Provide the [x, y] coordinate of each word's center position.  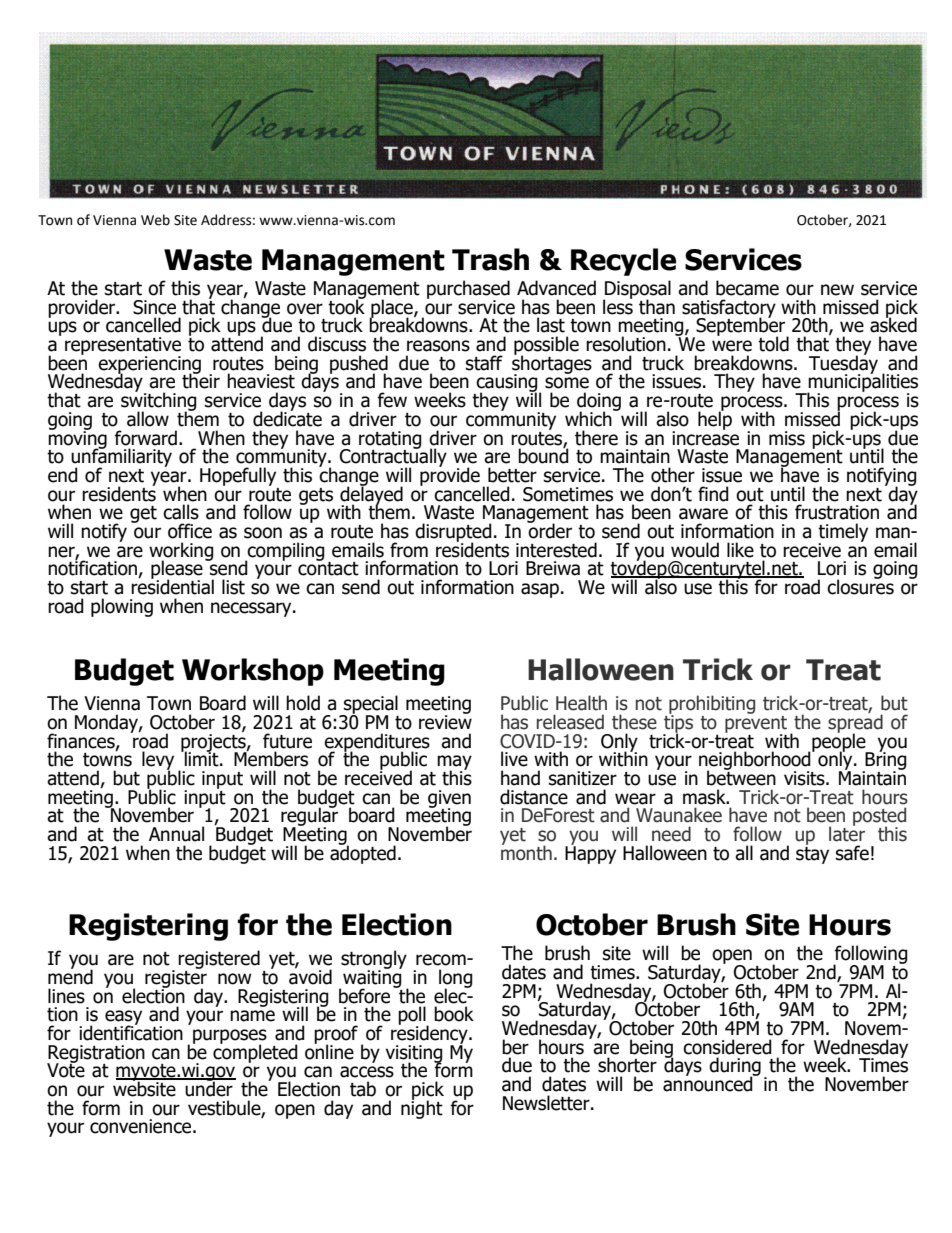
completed [255, 1052]
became [747, 288]
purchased [468, 290]
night [422, 1108]
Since [154, 307]
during [735, 1068]
